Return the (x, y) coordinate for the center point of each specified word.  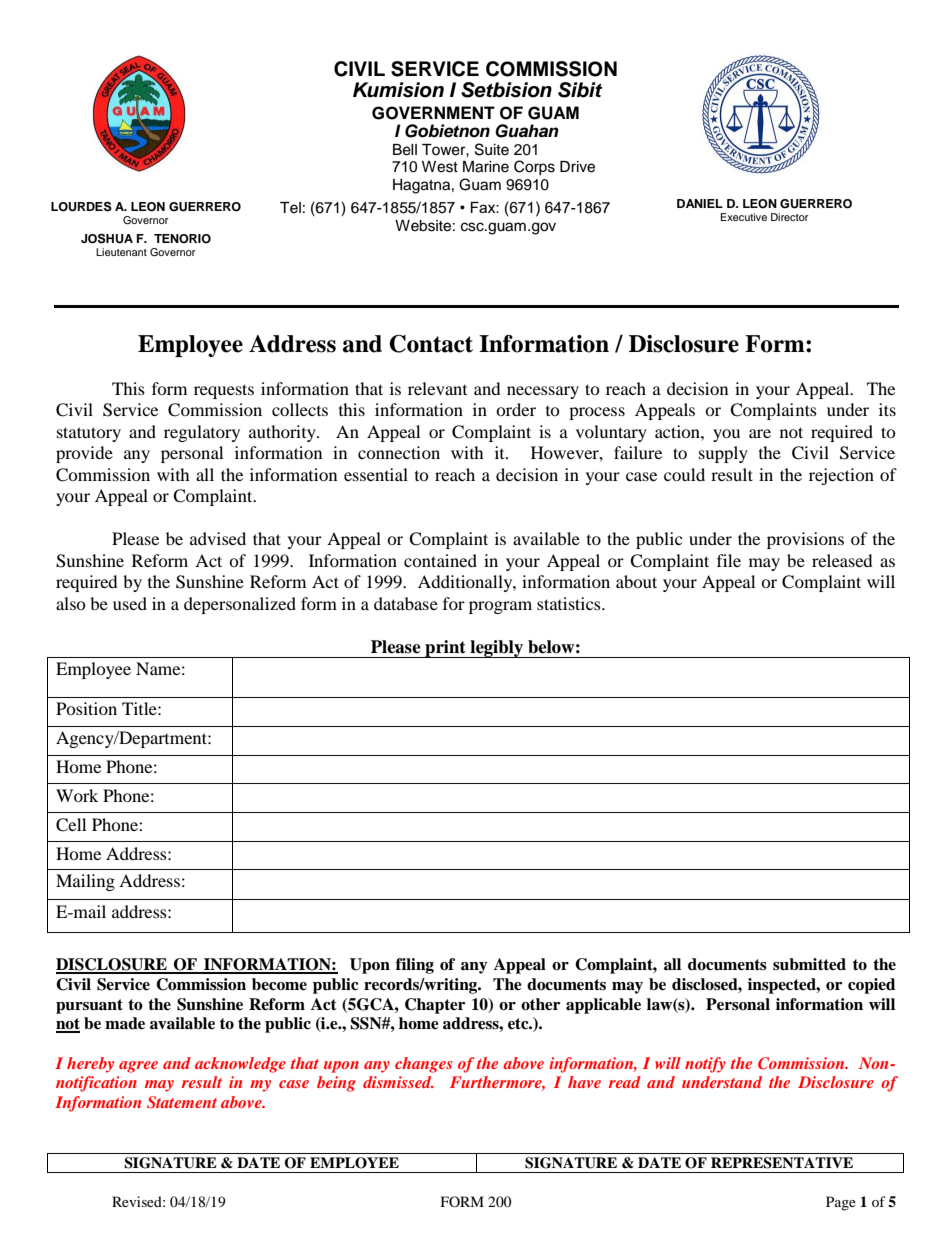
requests (224, 391)
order (516, 409)
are (760, 433)
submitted (809, 964)
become (279, 984)
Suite (492, 149)
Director (790, 217)
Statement (182, 1102)
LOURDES (81, 206)
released (842, 560)
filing (415, 966)
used (130, 603)
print (445, 649)
